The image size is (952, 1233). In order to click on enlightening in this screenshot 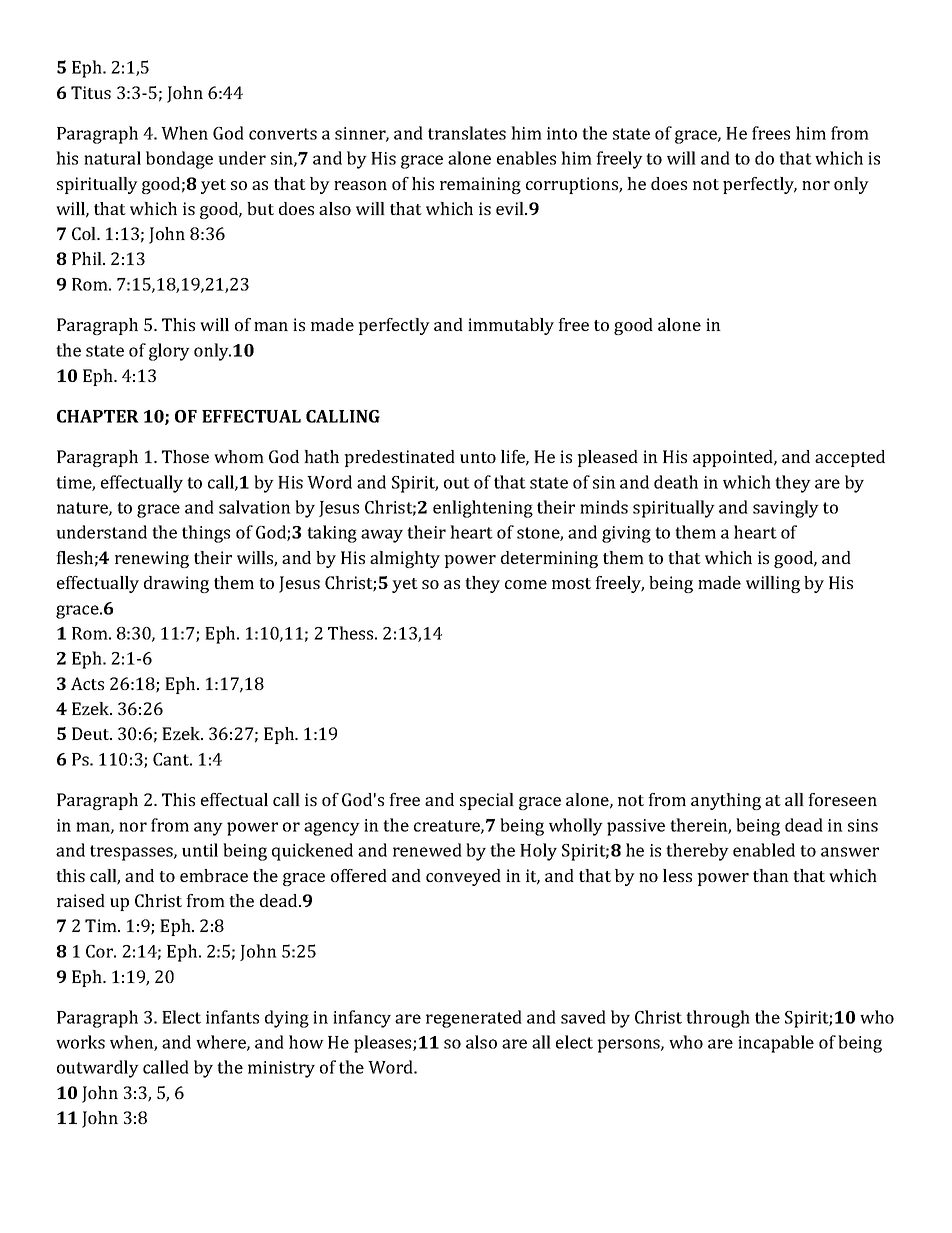, I will do `click(483, 509)`.
